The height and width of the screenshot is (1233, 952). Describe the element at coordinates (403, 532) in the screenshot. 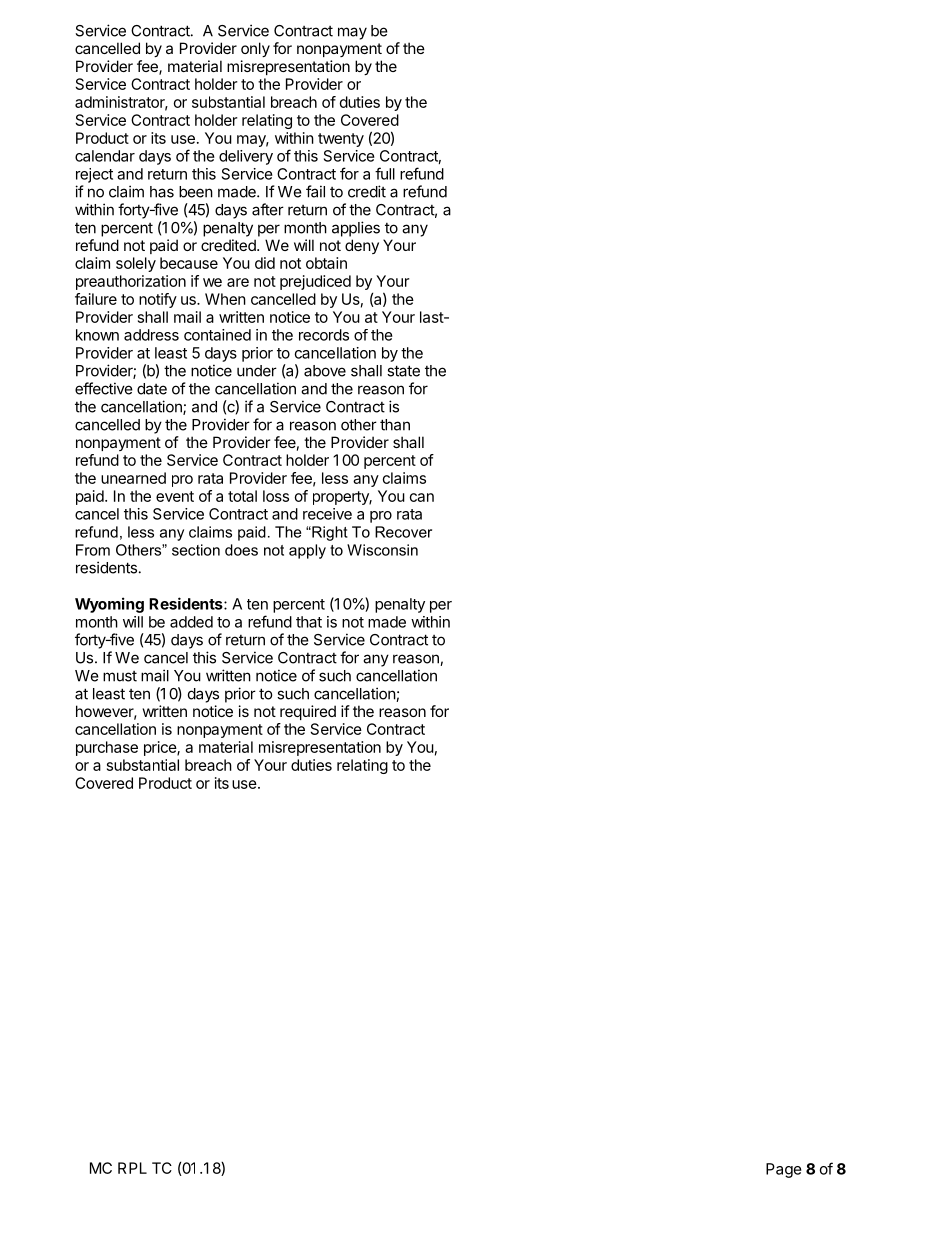

I see `Recover` at that location.
